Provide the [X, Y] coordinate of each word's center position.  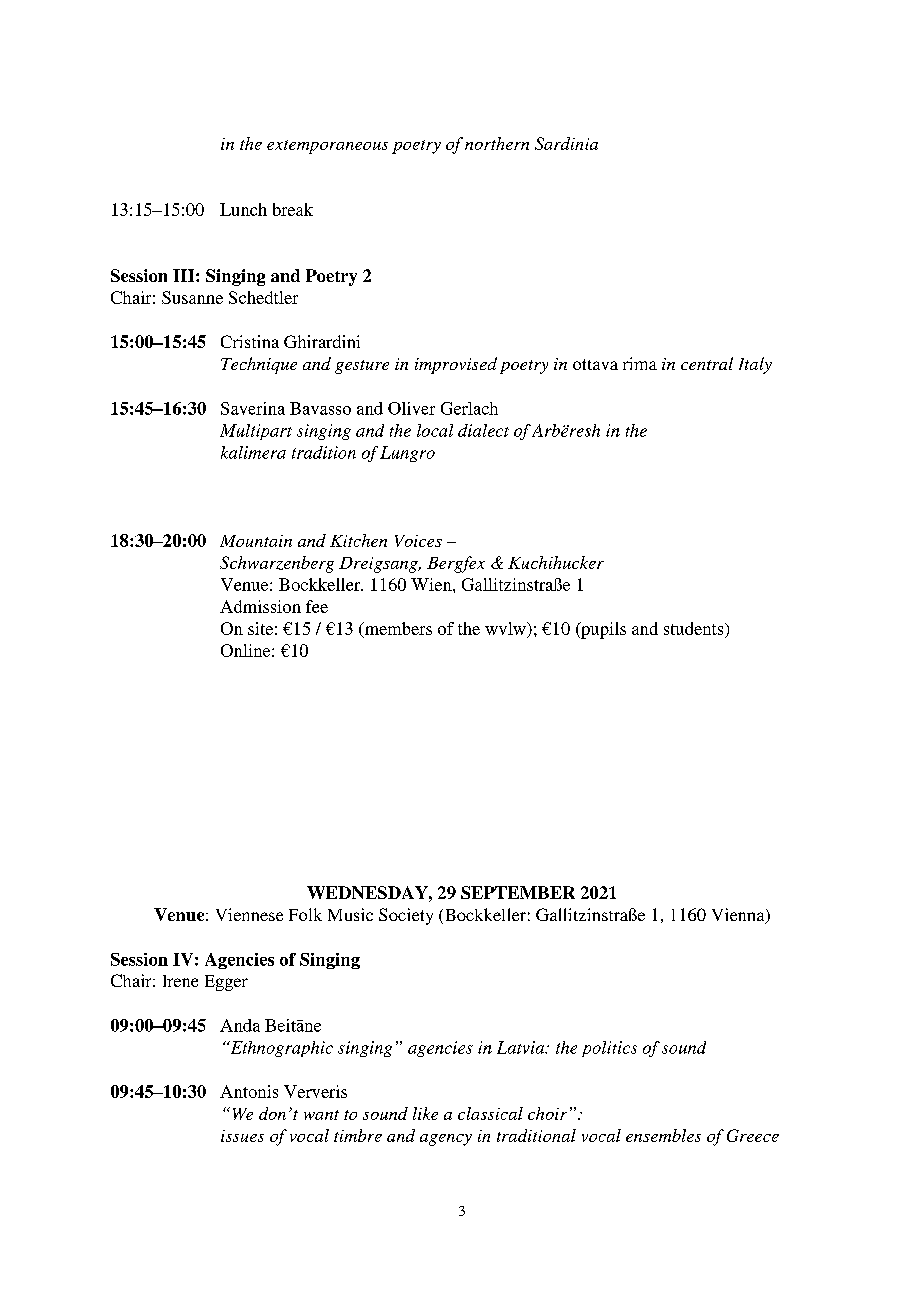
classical [490, 1113]
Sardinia [566, 143]
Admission [260, 606]
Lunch [243, 209]
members [397, 629]
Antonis [249, 1091]
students [695, 628]
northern [497, 143]
